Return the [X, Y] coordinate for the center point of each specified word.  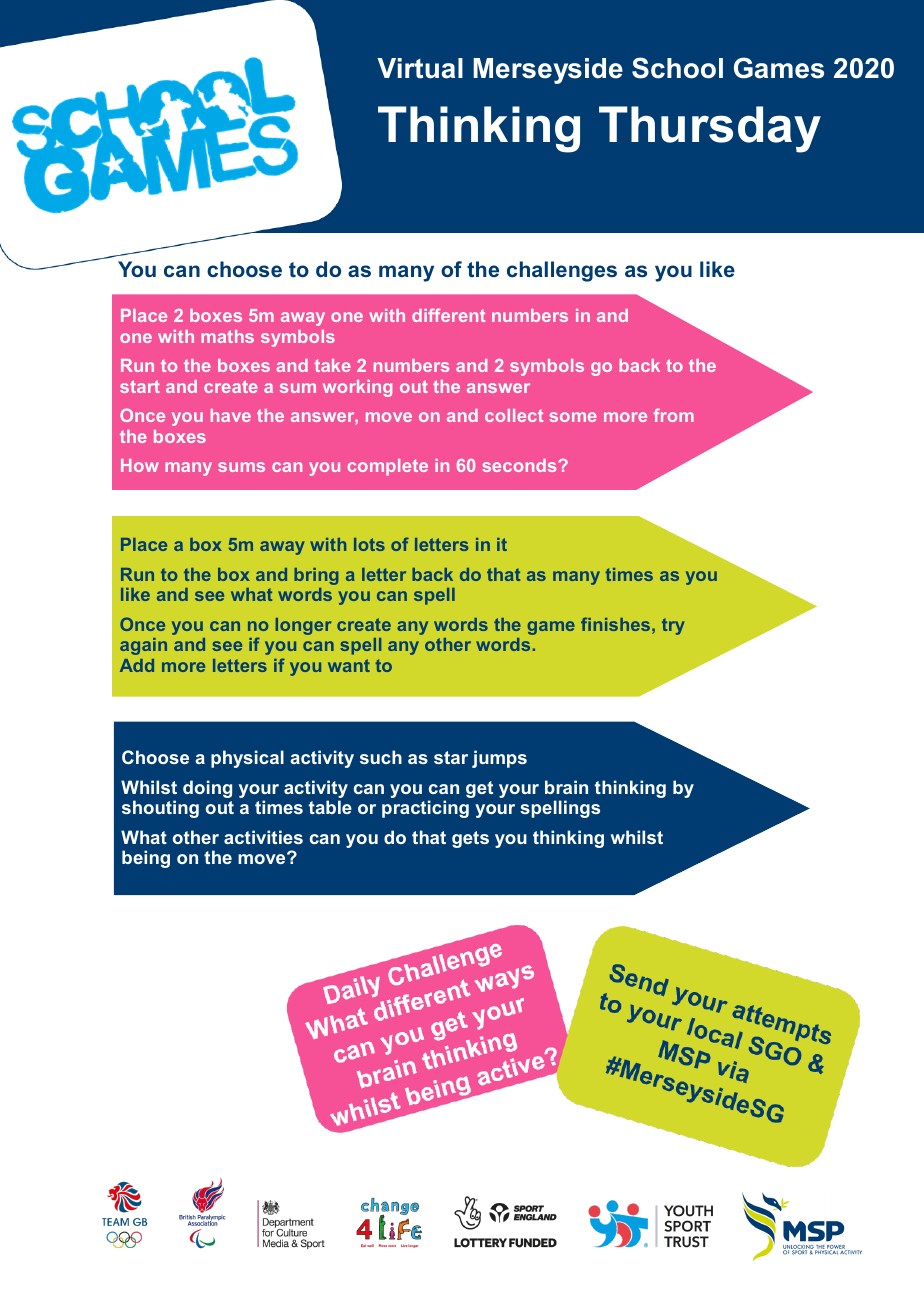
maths [227, 336]
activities [263, 837]
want [349, 665]
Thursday [710, 129]
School [677, 68]
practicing [425, 809]
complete [388, 467]
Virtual [420, 68]
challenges [562, 271]
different [448, 315]
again [143, 646]
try [673, 626]
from [673, 415]
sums [241, 467]
